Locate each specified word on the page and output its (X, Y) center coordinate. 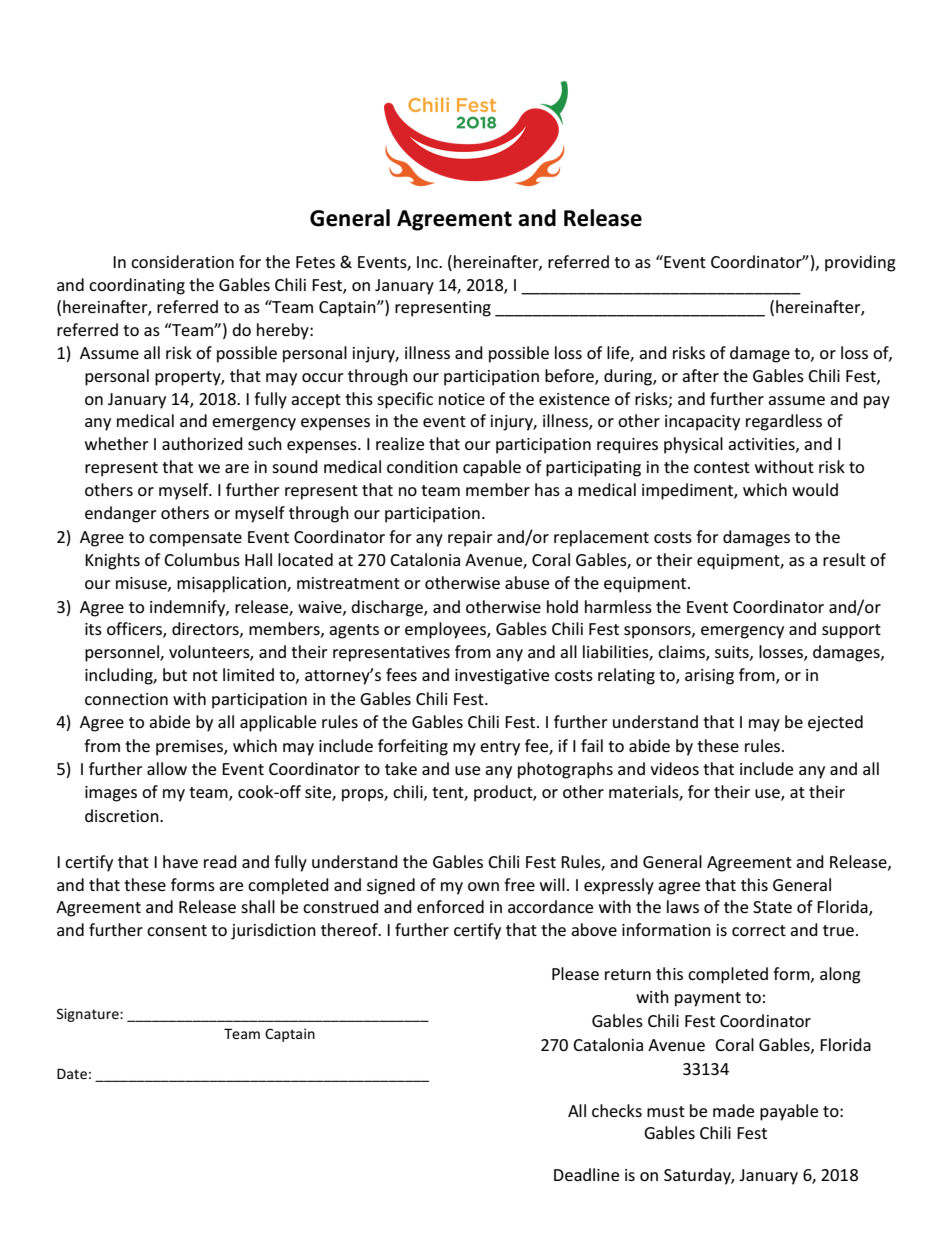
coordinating (137, 286)
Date (72, 1074)
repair (470, 539)
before (570, 376)
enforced (450, 906)
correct (759, 930)
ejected (835, 723)
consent (177, 930)
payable (789, 1112)
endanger (121, 514)
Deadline (586, 1174)
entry (500, 748)
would (815, 489)
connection (126, 699)
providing (860, 263)
